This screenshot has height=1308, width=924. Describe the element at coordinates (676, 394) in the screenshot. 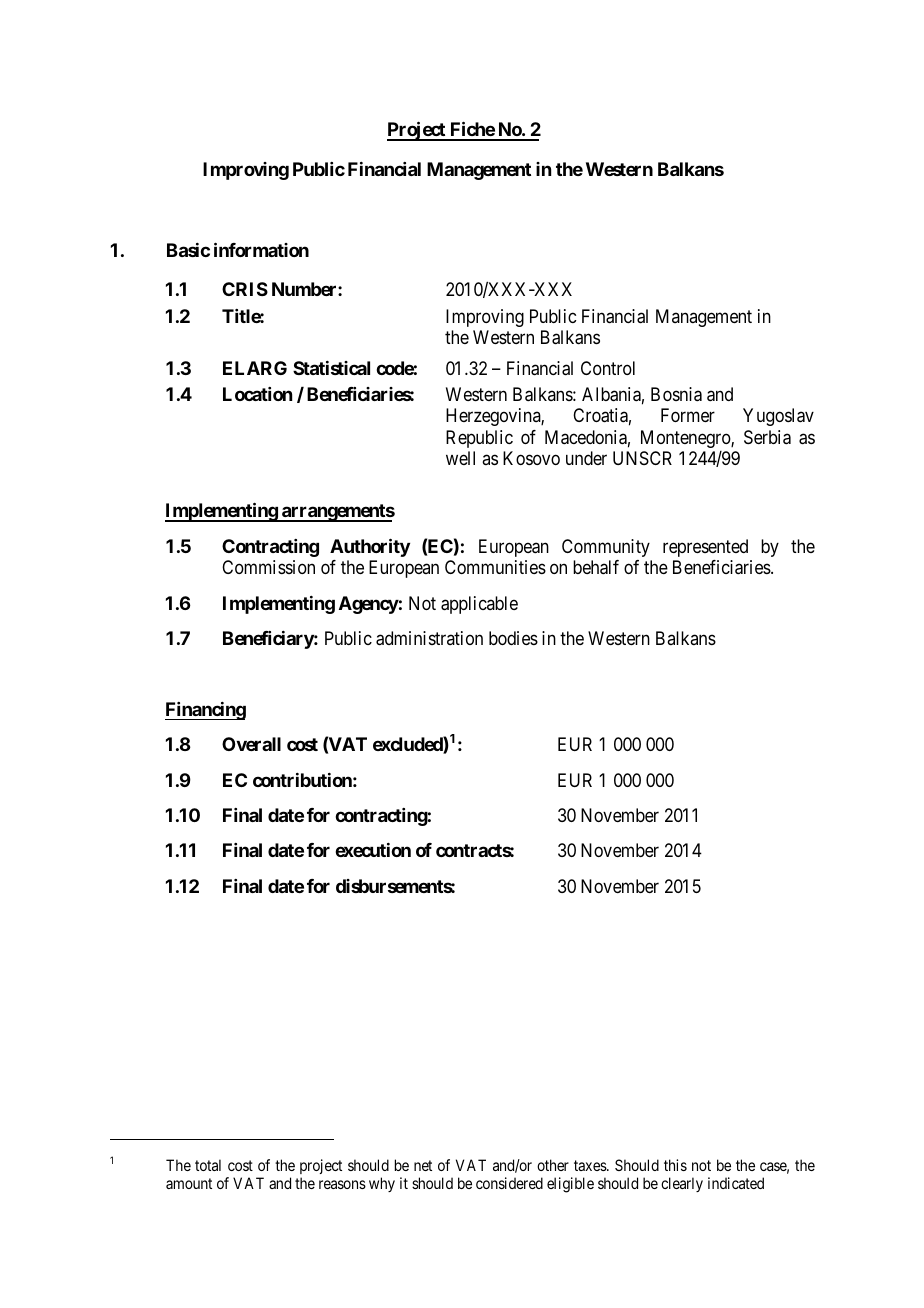

I see `Bosnia` at that location.
